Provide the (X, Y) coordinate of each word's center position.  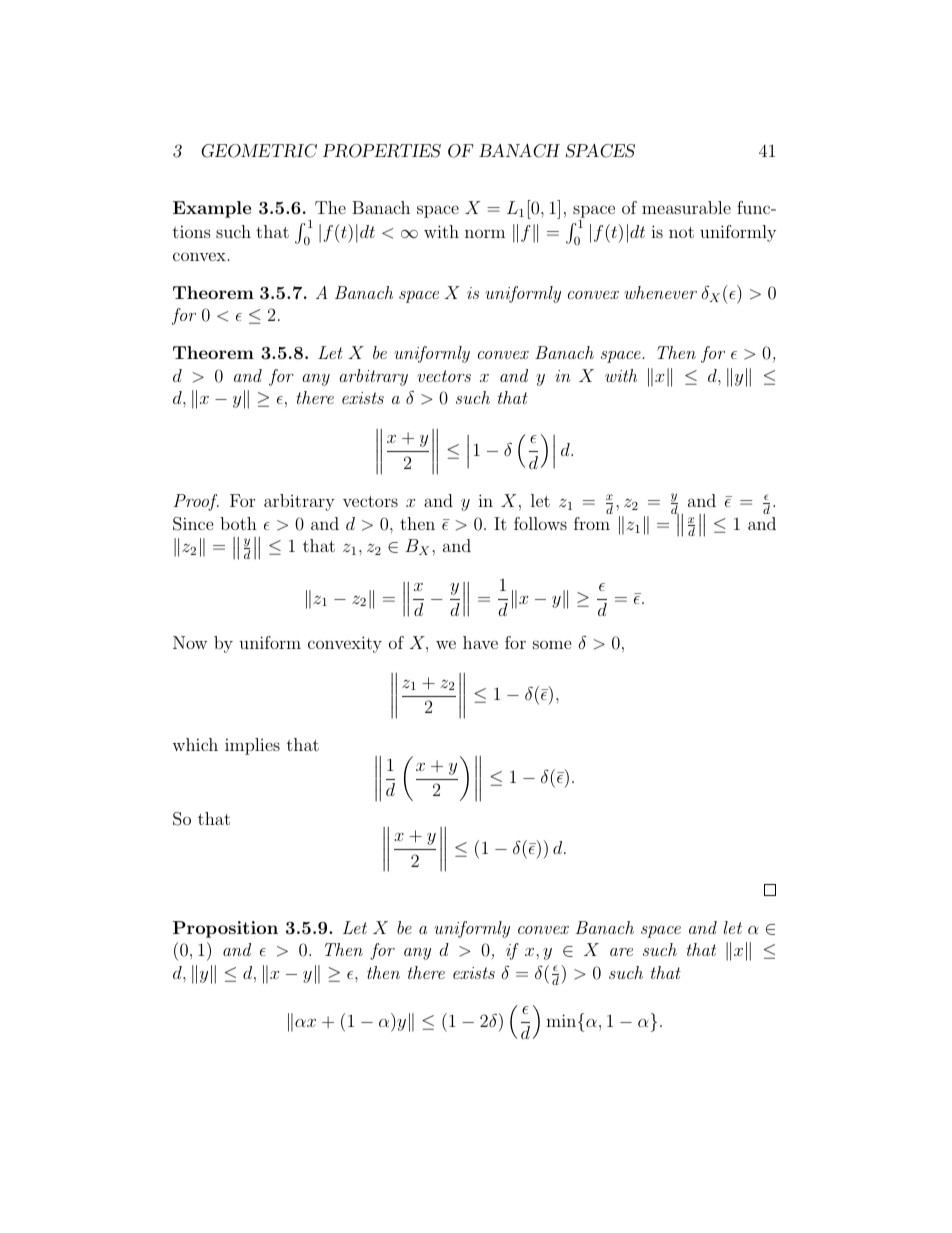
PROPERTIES (382, 151)
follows (540, 523)
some (552, 644)
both (238, 523)
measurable (686, 207)
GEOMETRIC (259, 151)
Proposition (225, 929)
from (592, 523)
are (621, 952)
